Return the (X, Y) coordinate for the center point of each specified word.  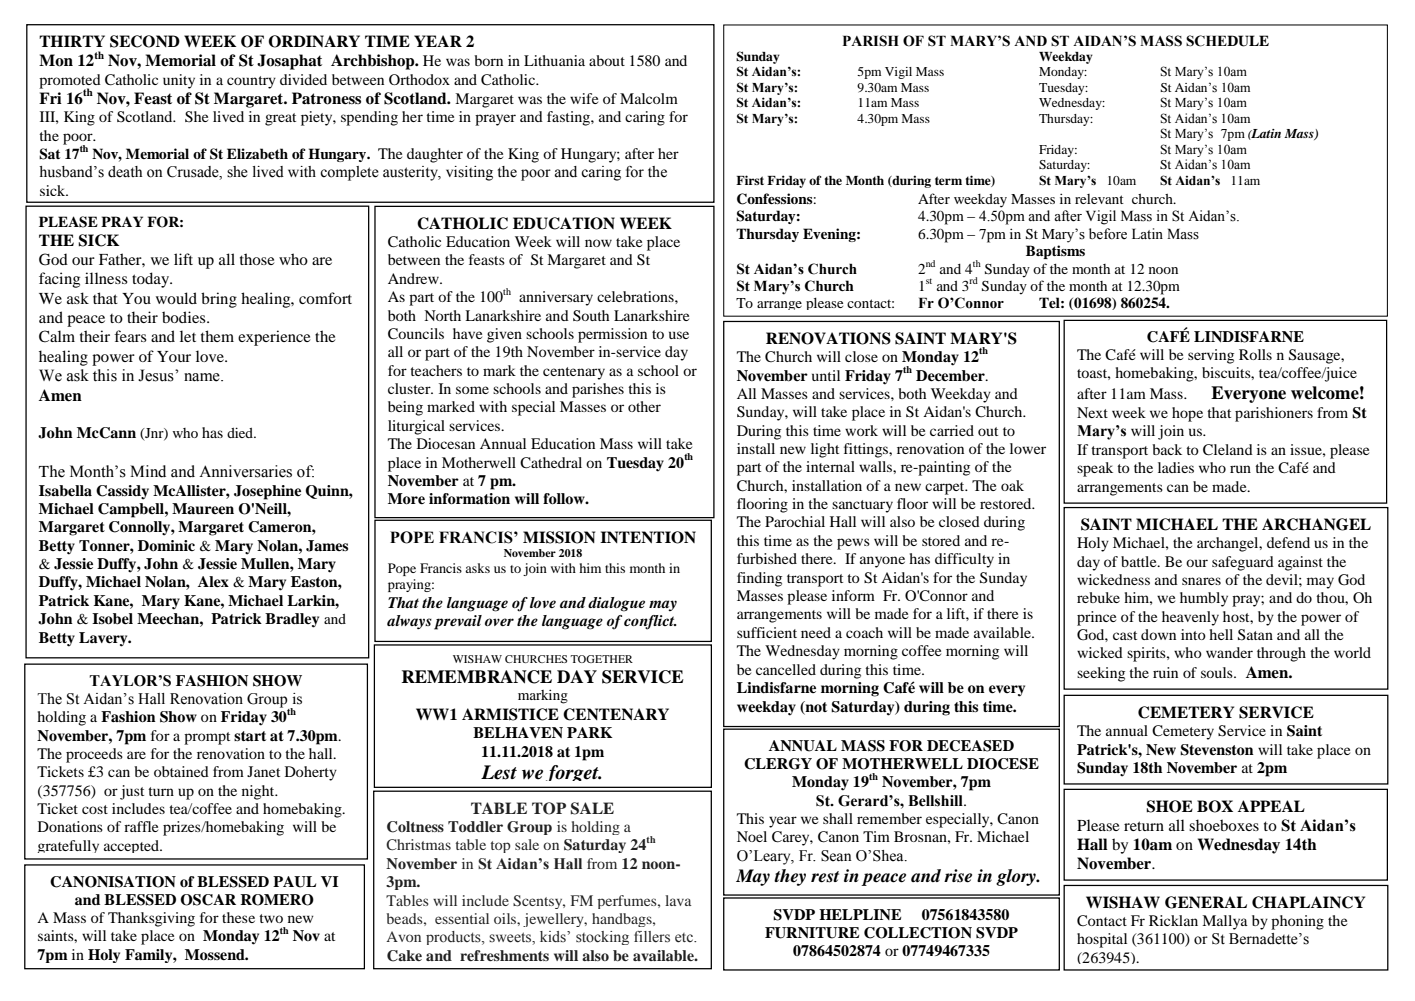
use (679, 335)
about (607, 60)
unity (179, 81)
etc (685, 938)
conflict (650, 622)
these (238, 917)
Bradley (292, 620)
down (1158, 634)
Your (174, 356)
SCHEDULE (1227, 41)
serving (1211, 356)
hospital (1102, 940)
